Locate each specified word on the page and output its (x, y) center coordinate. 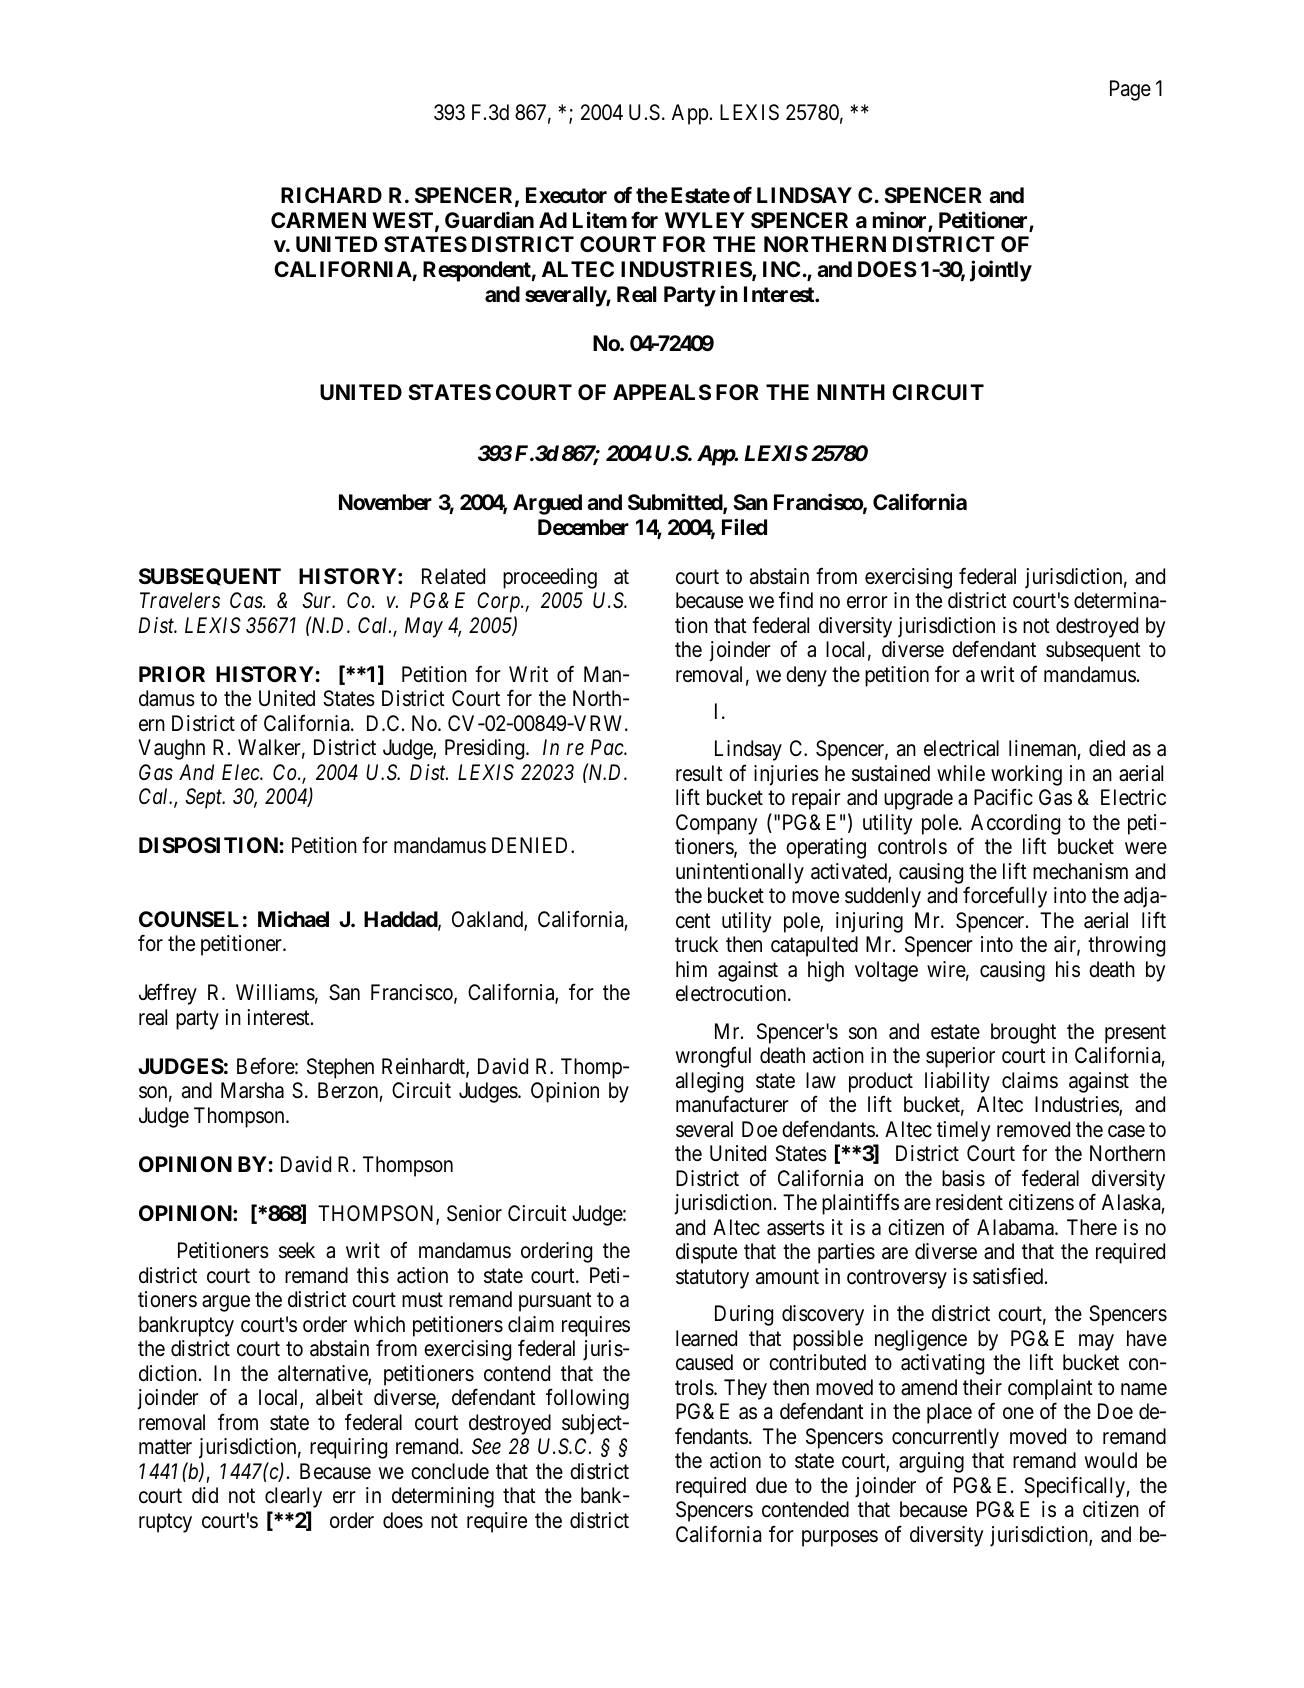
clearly (293, 1497)
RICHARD (331, 195)
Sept (205, 798)
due (771, 1485)
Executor (566, 195)
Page (1130, 90)
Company (717, 824)
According (1015, 824)
